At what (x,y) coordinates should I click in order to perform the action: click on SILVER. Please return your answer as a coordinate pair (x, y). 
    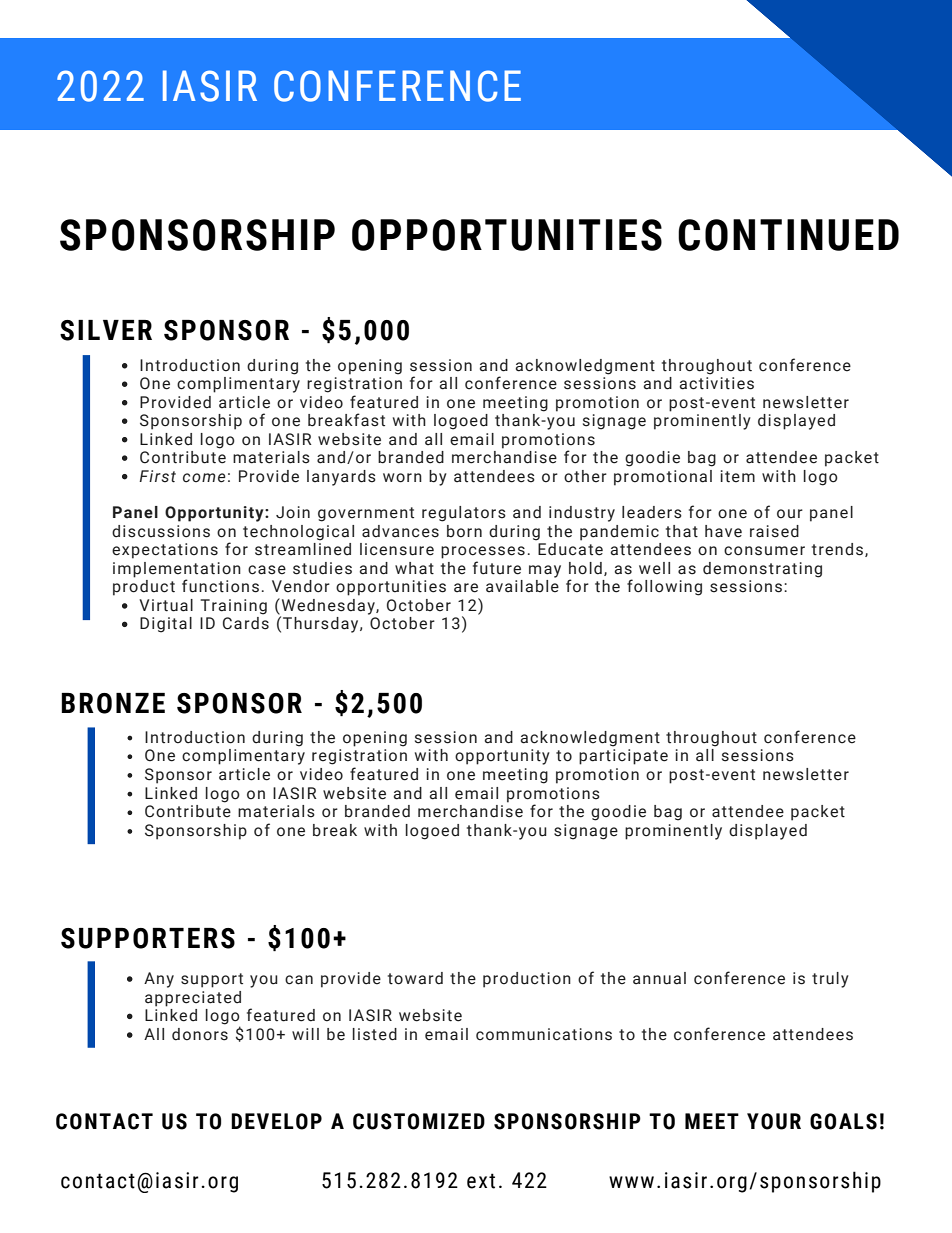
    Looking at the image, I should click on (106, 330).
